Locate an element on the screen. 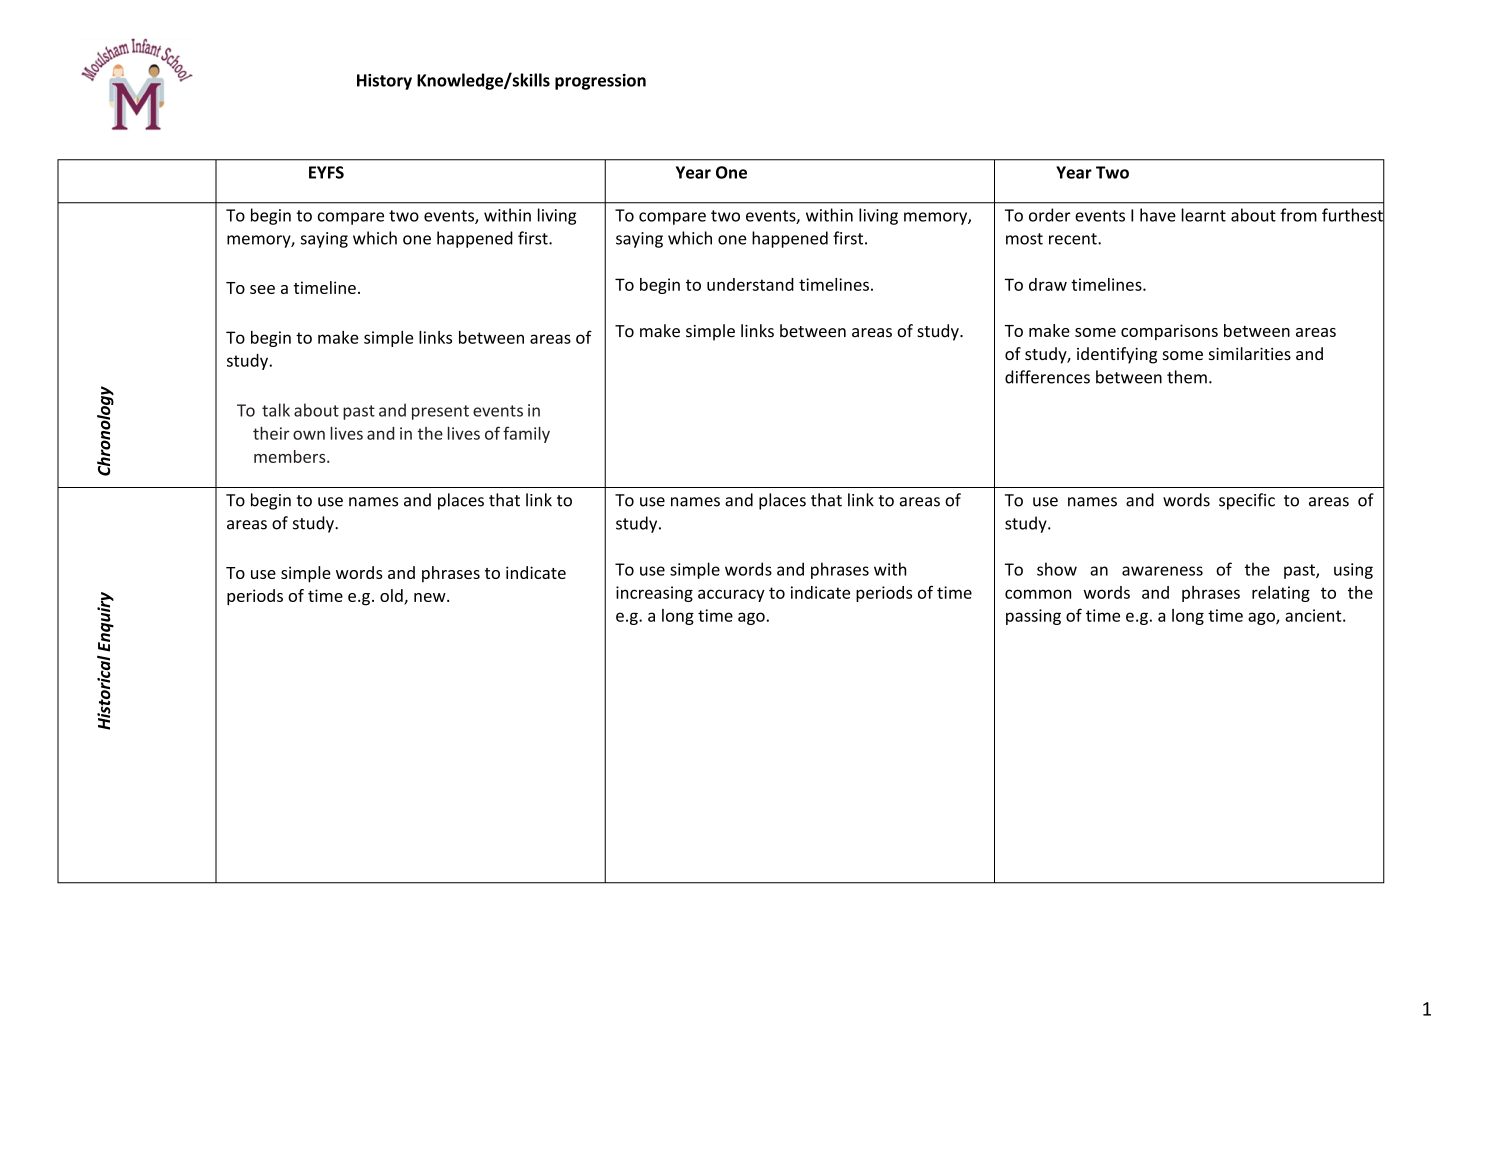  differences is located at coordinates (1047, 377).
